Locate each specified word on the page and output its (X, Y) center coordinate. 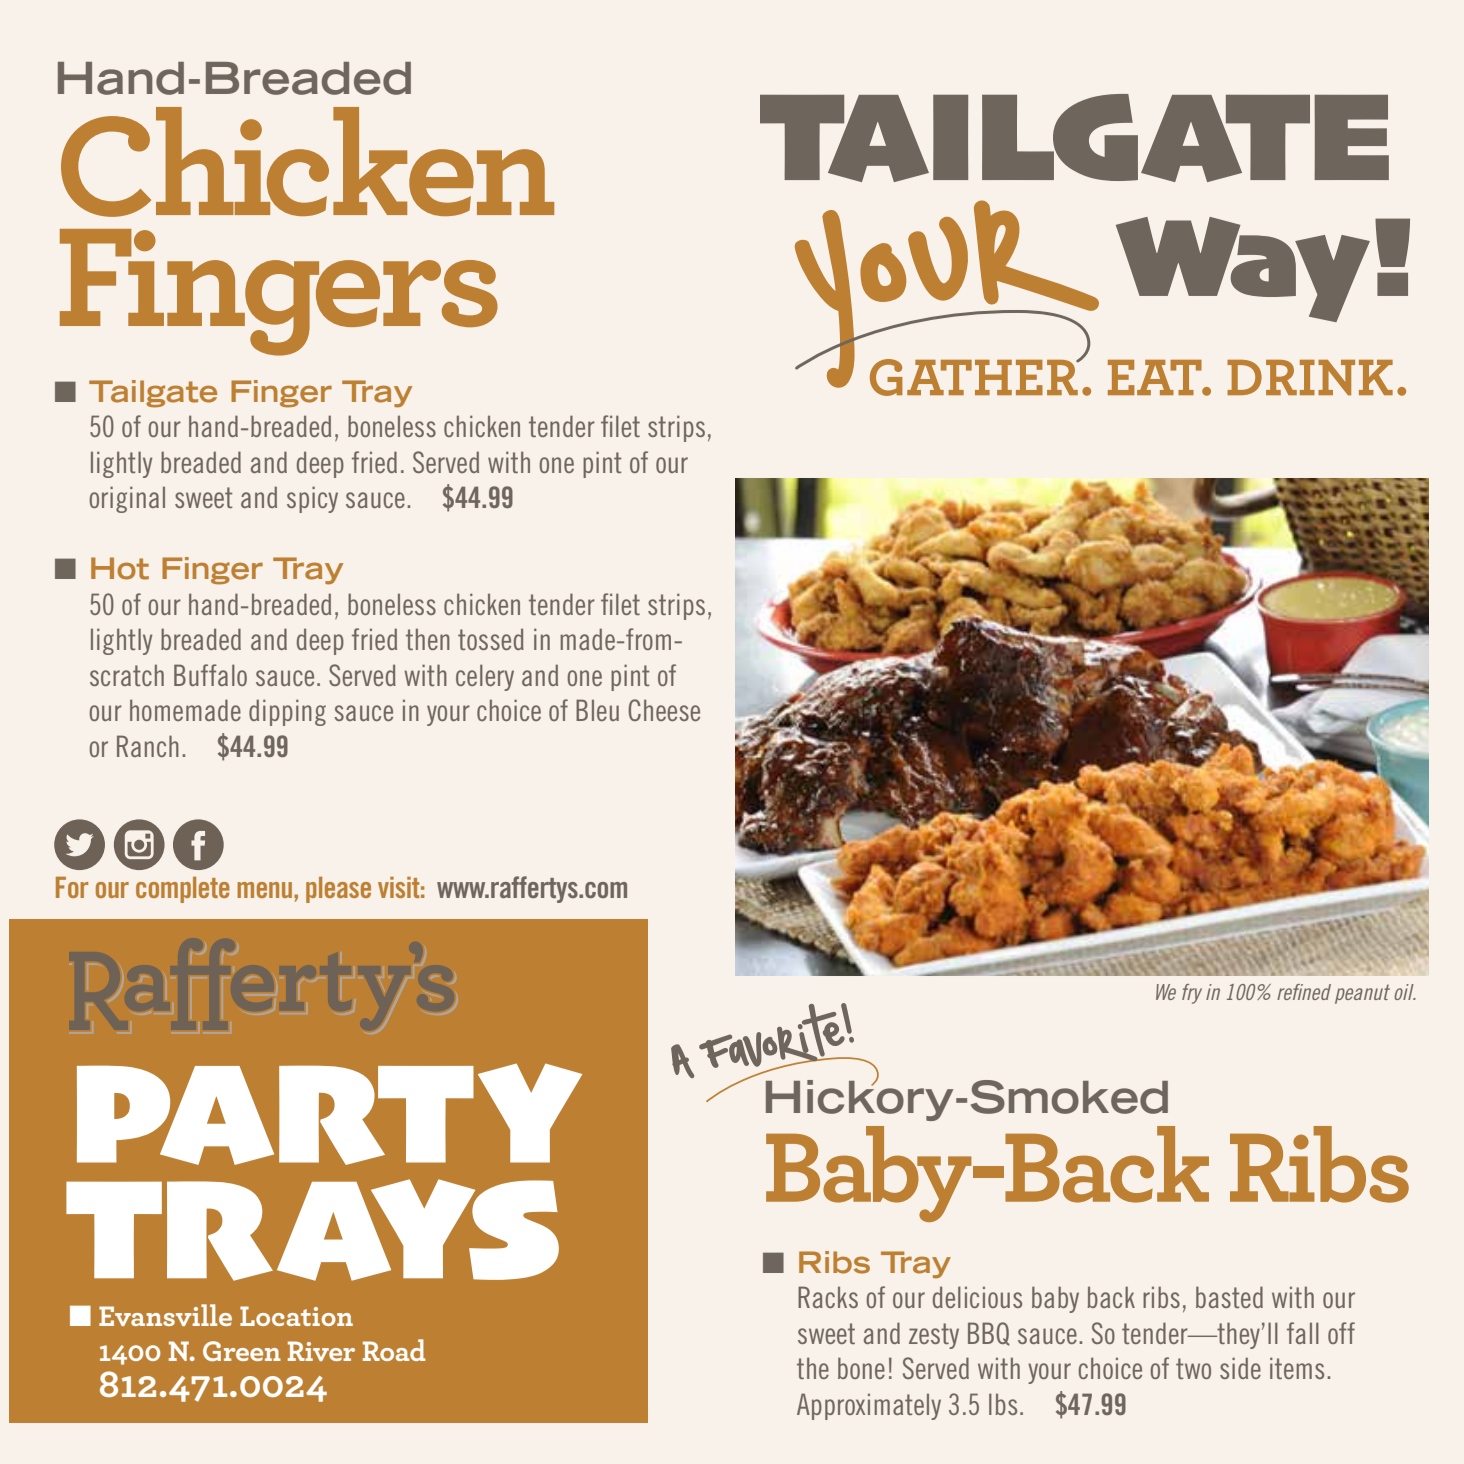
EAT (1156, 377)
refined (1304, 992)
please (338, 890)
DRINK (1310, 378)
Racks (828, 1297)
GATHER (975, 377)
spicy (312, 499)
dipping (287, 712)
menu (264, 890)
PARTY (329, 1114)
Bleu (597, 710)
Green (242, 1351)
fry (1192, 994)
